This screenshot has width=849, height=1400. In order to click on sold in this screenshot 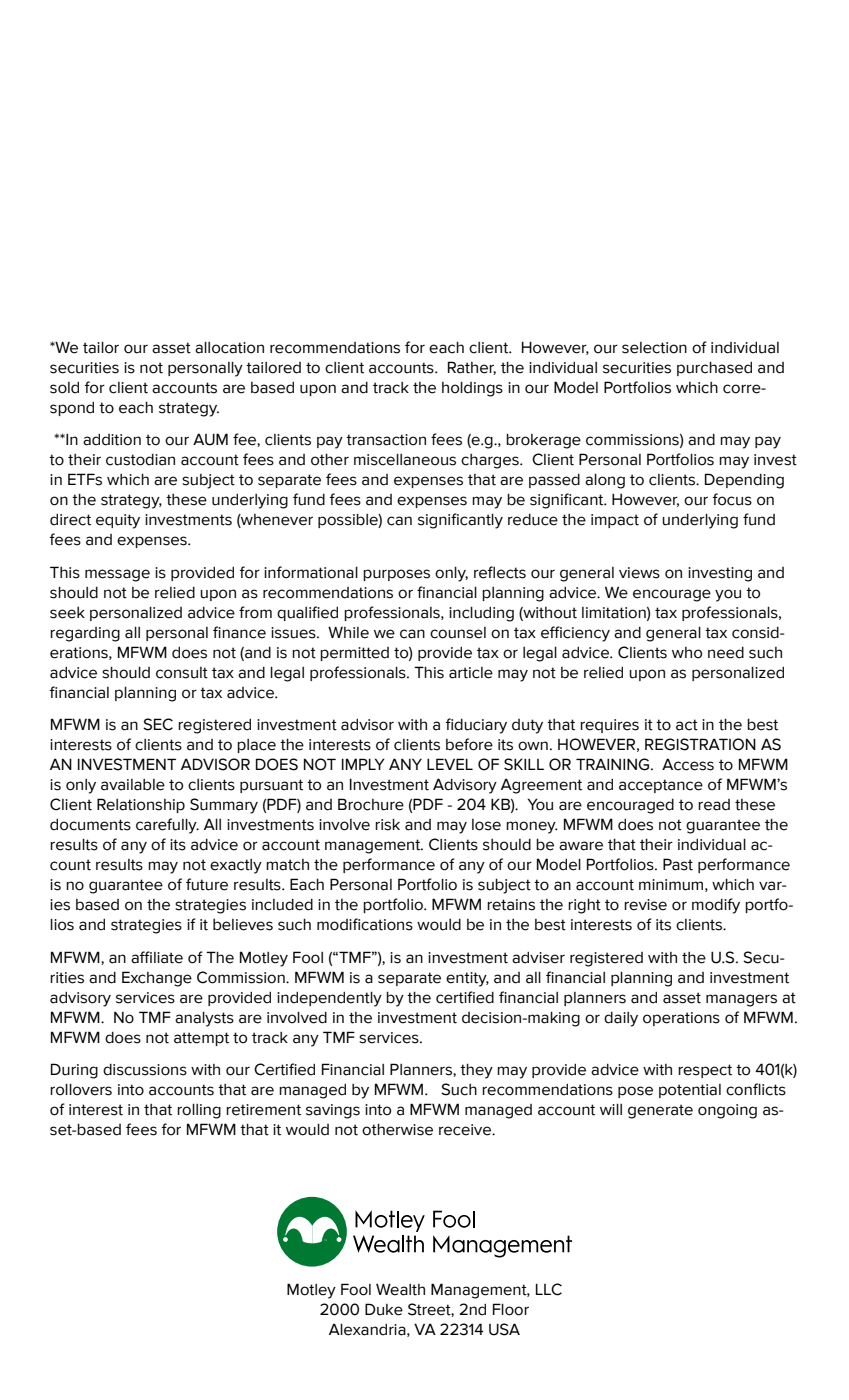, I will do `click(64, 387)`.
